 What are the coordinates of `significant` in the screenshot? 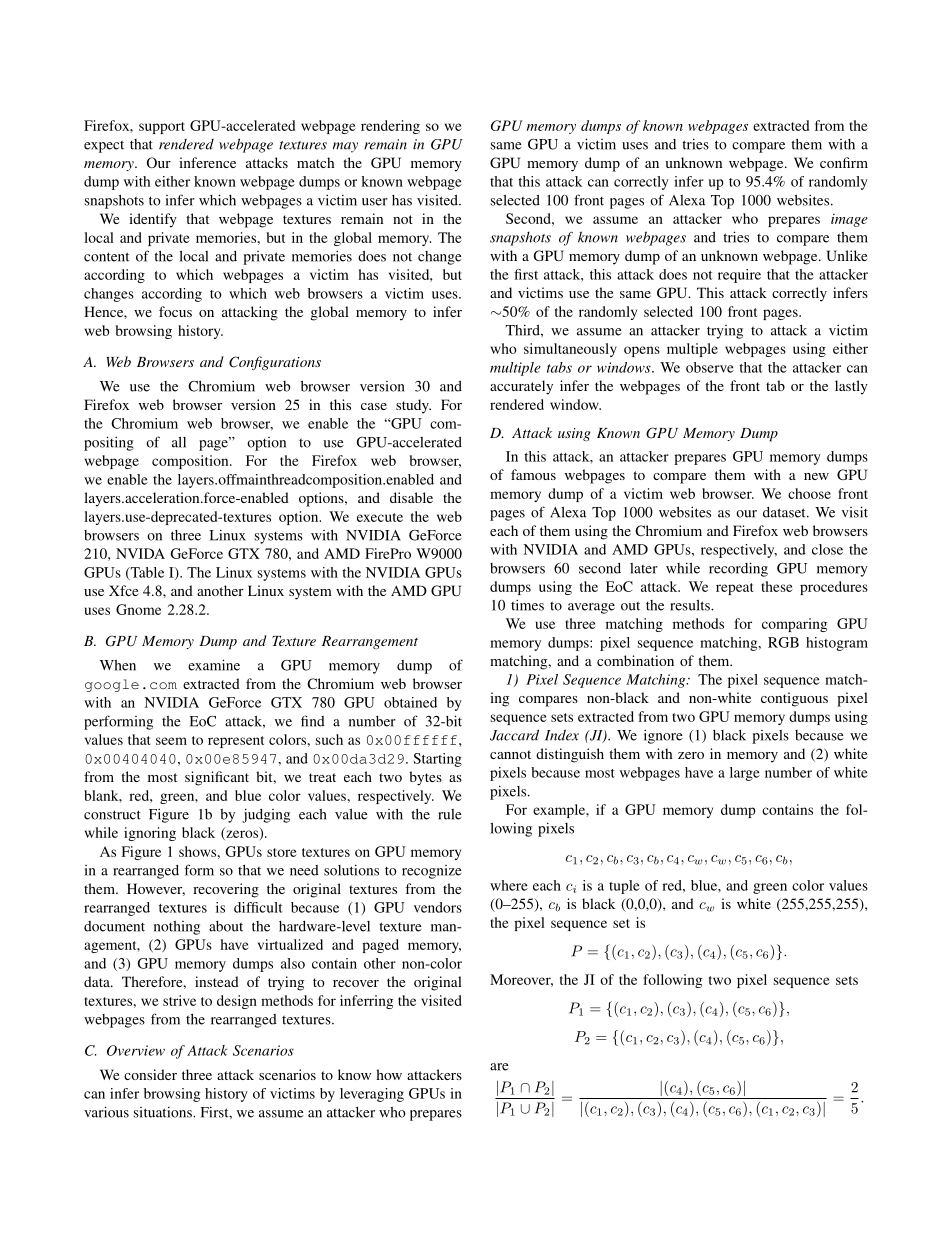 It's located at (217, 778).
